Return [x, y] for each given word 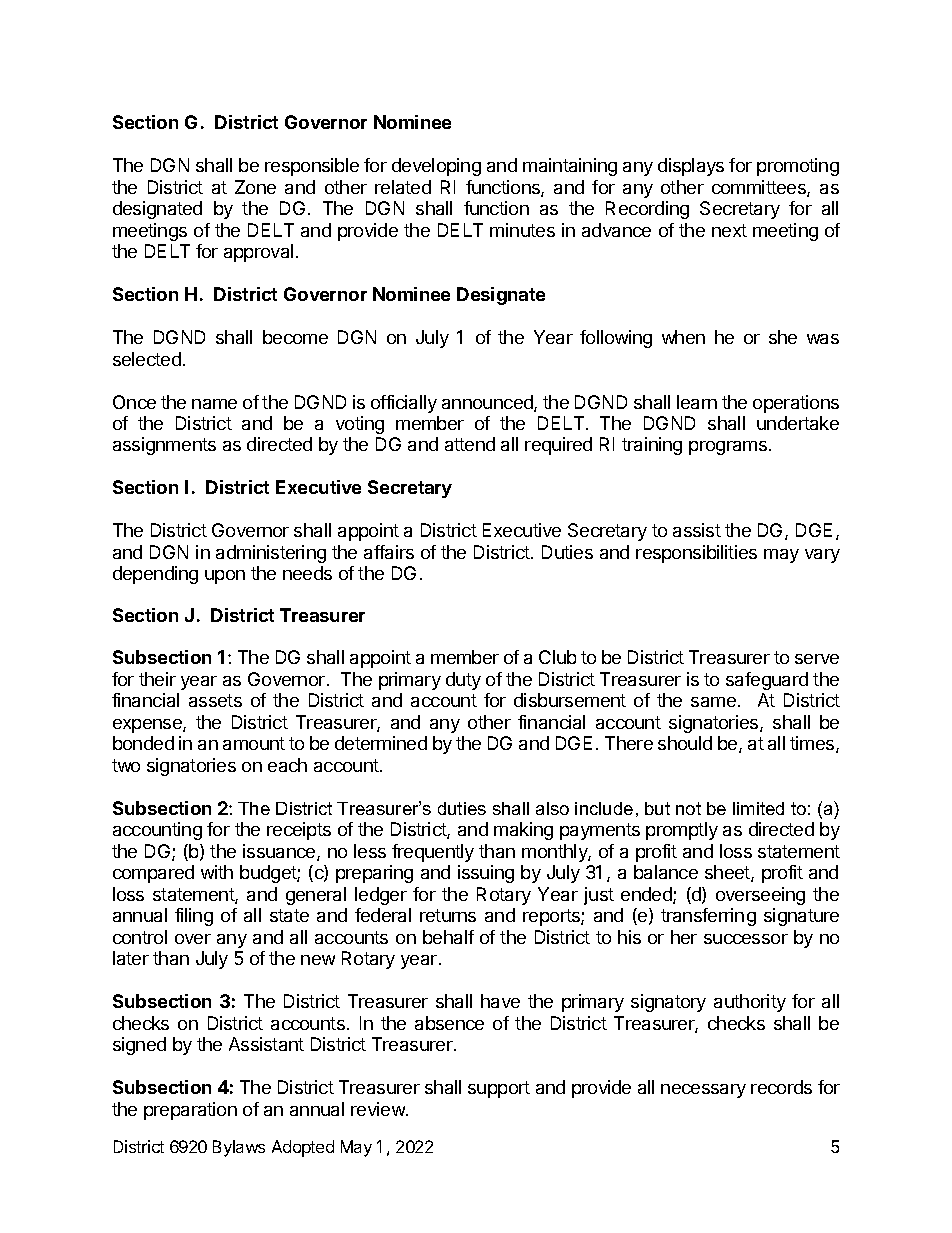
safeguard [767, 681]
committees [760, 188]
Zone [255, 187]
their [157, 679]
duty [463, 681]
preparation [190, 1111]
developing [436, 167]
